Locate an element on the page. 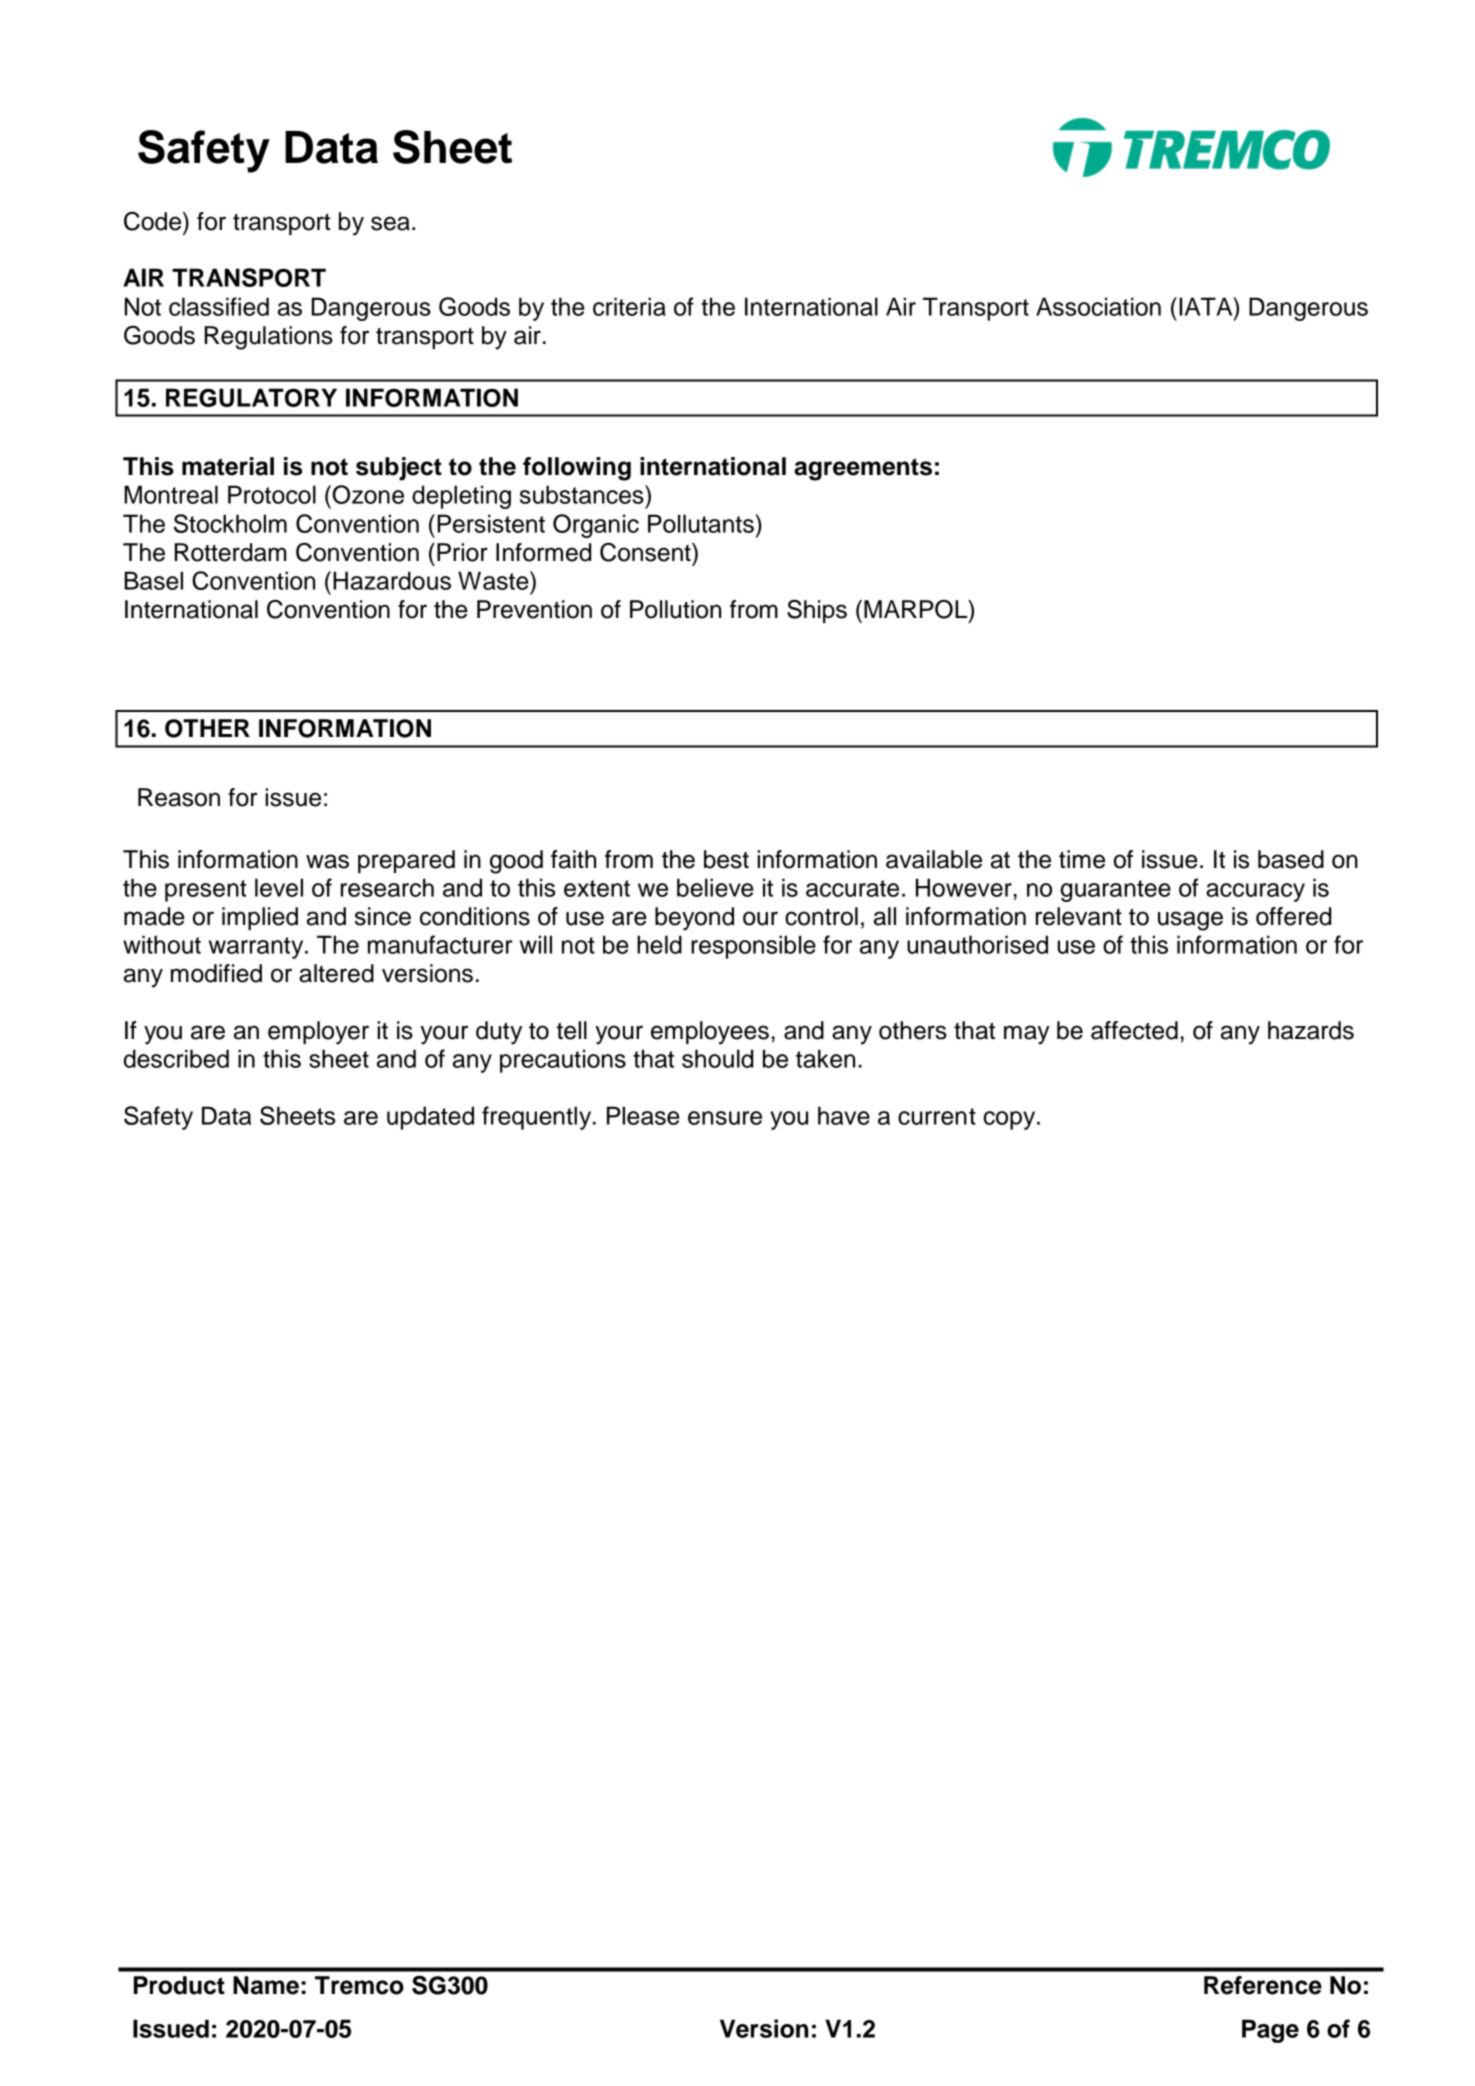  Reference is located at coordinates (1263, 1985).
